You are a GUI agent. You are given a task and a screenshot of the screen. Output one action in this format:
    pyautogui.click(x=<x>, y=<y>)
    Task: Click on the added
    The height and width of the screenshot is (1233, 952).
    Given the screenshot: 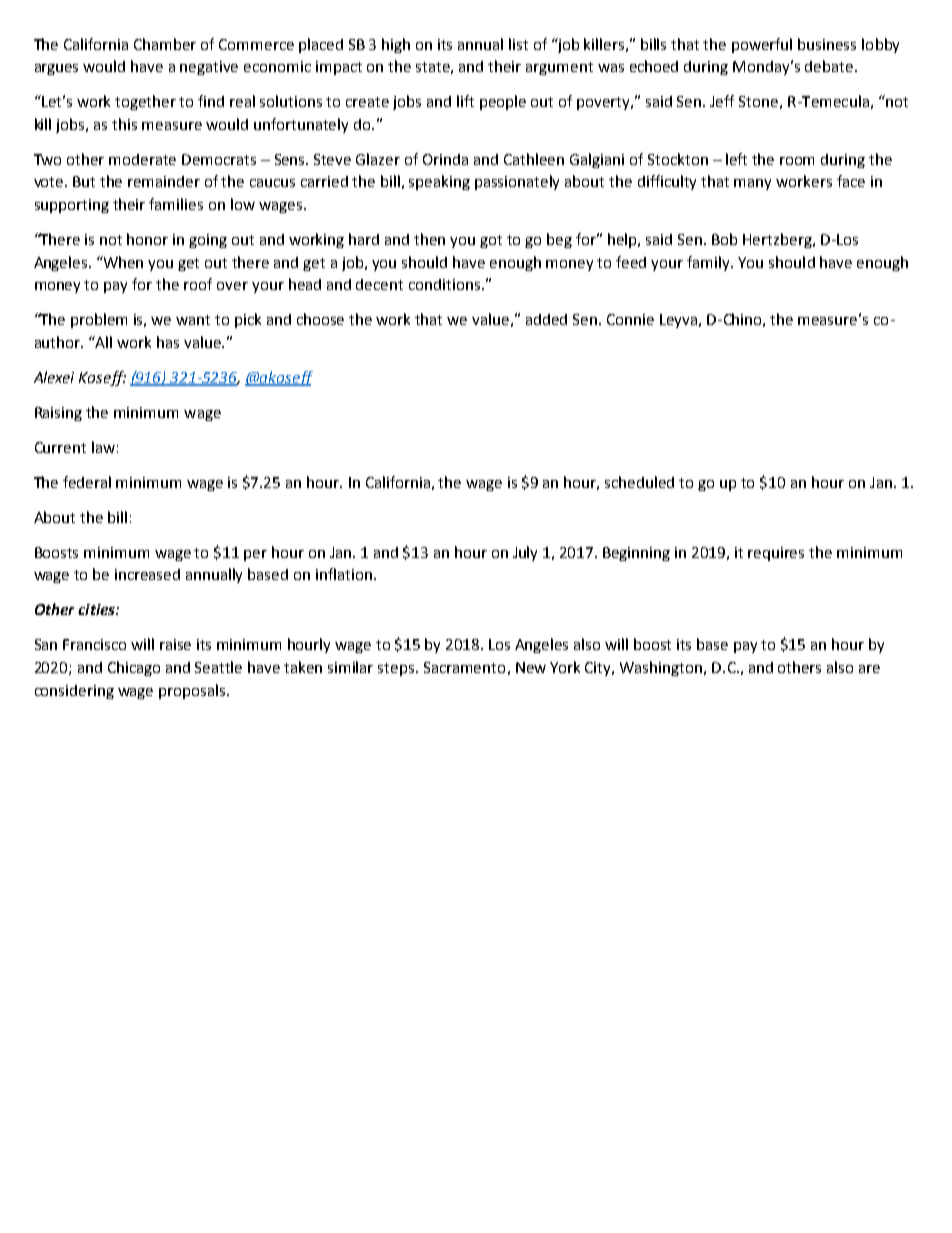 What is the action you would take?
    pyautogui.click(x=546, y=319)
